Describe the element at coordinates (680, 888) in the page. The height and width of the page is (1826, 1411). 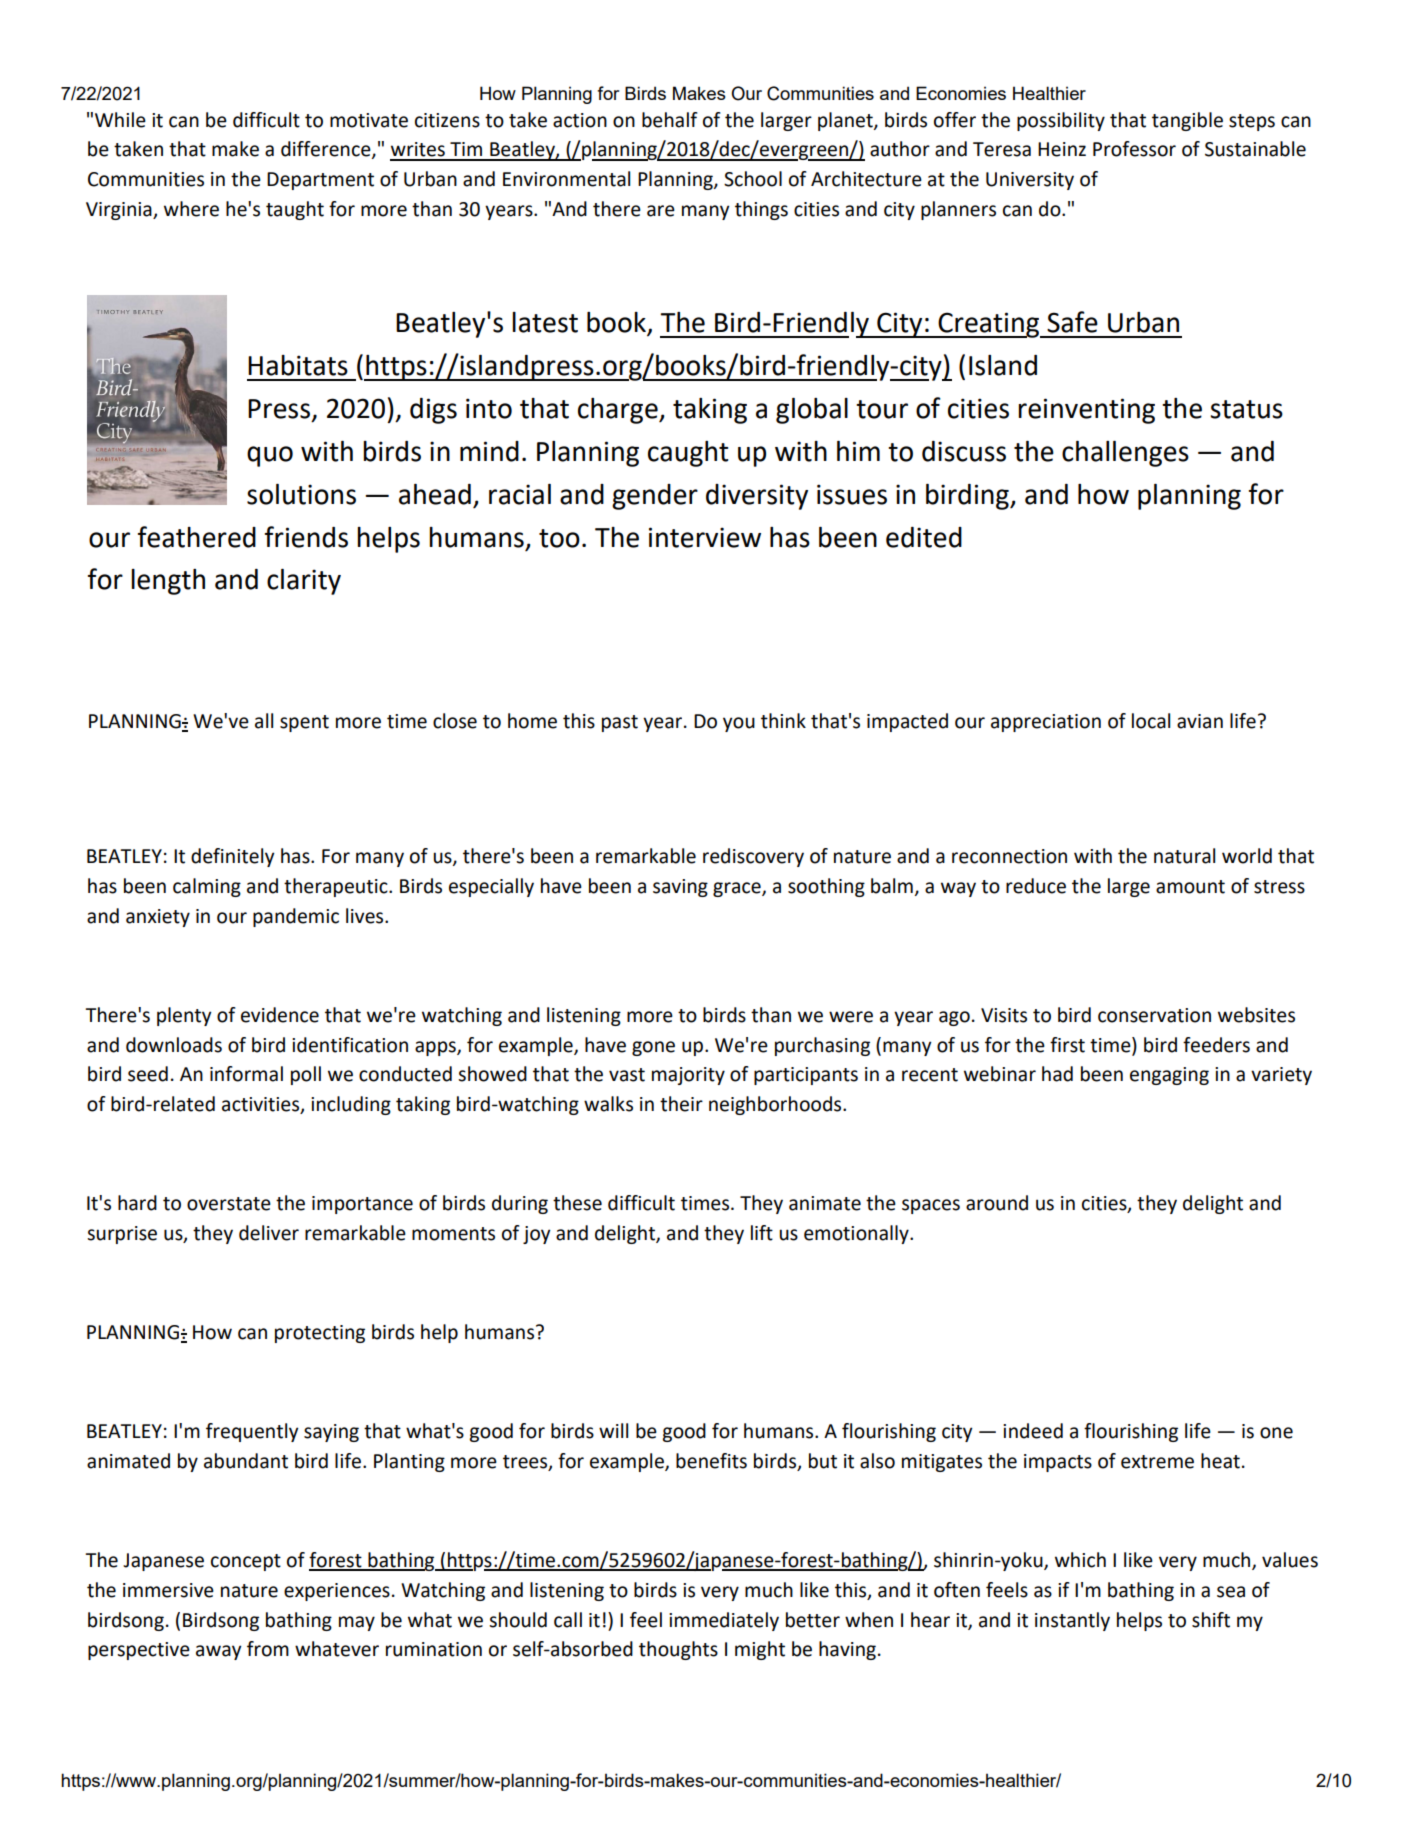
I see `saving` at that location.
